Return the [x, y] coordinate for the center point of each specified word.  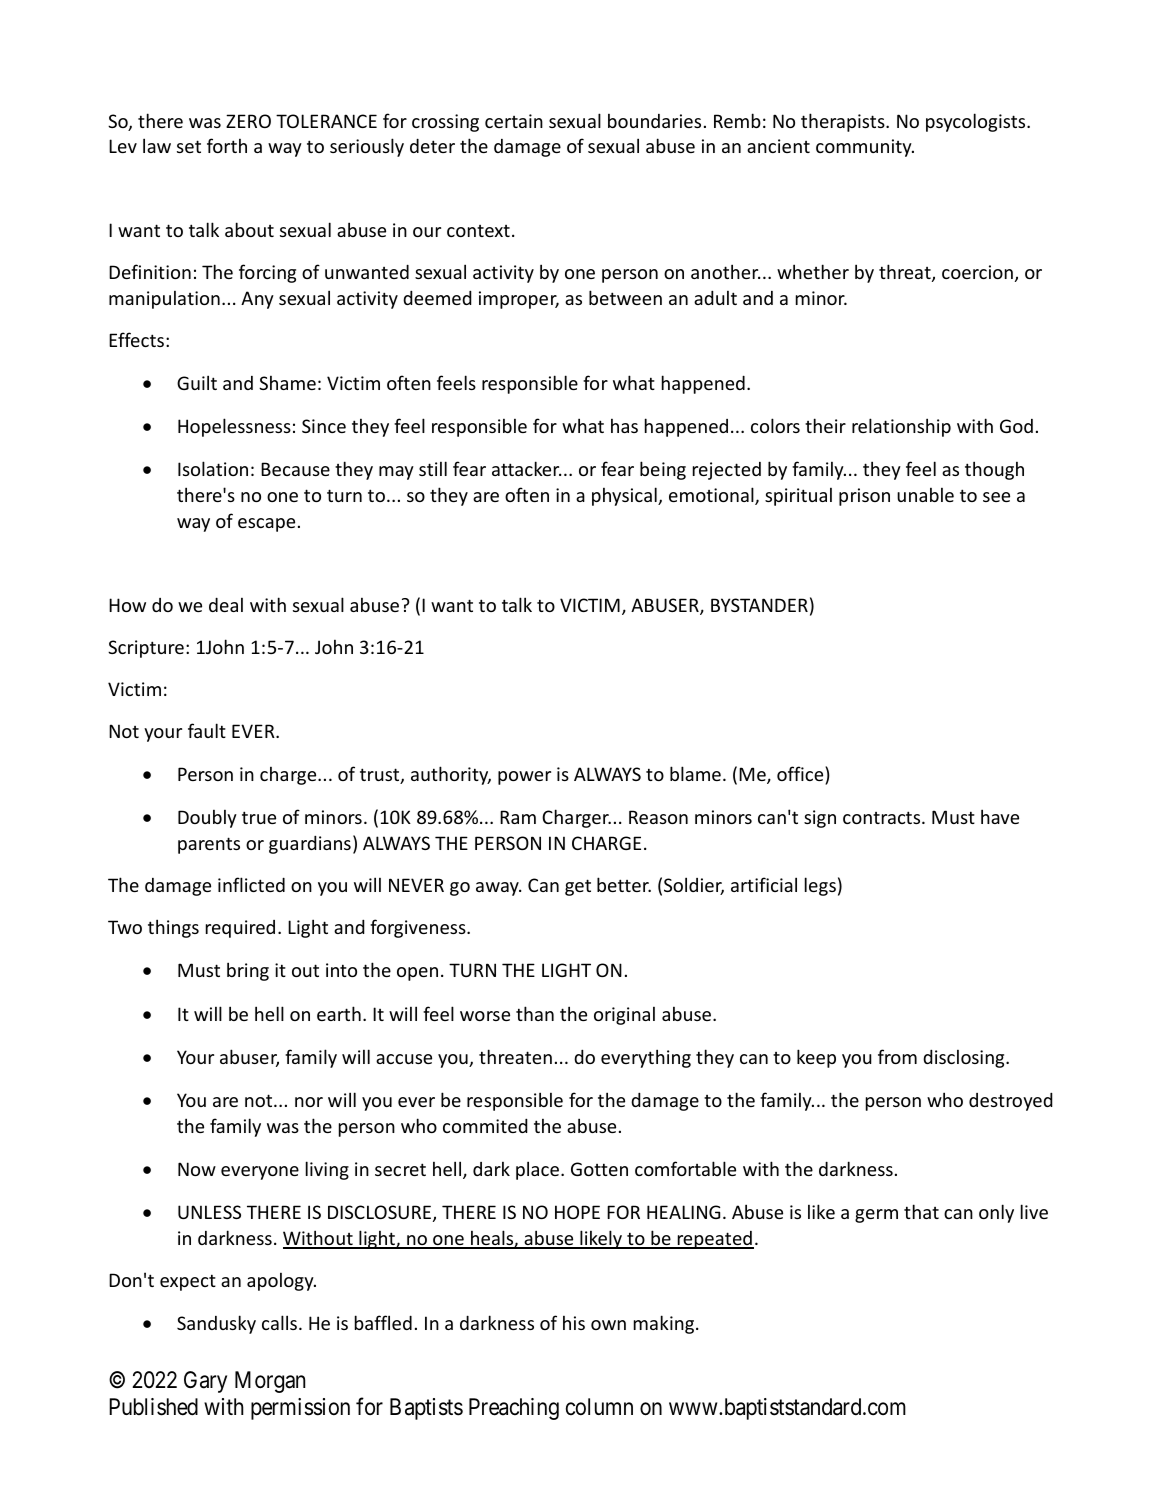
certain [514, 121]
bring [248, 971]
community [865, 148]
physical [625, 496]
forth [227, 145]
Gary [205, 1382]
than [535, 1013]
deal [226, 604]
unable [925, 494]
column [599, 1406]
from [897, 1056]
